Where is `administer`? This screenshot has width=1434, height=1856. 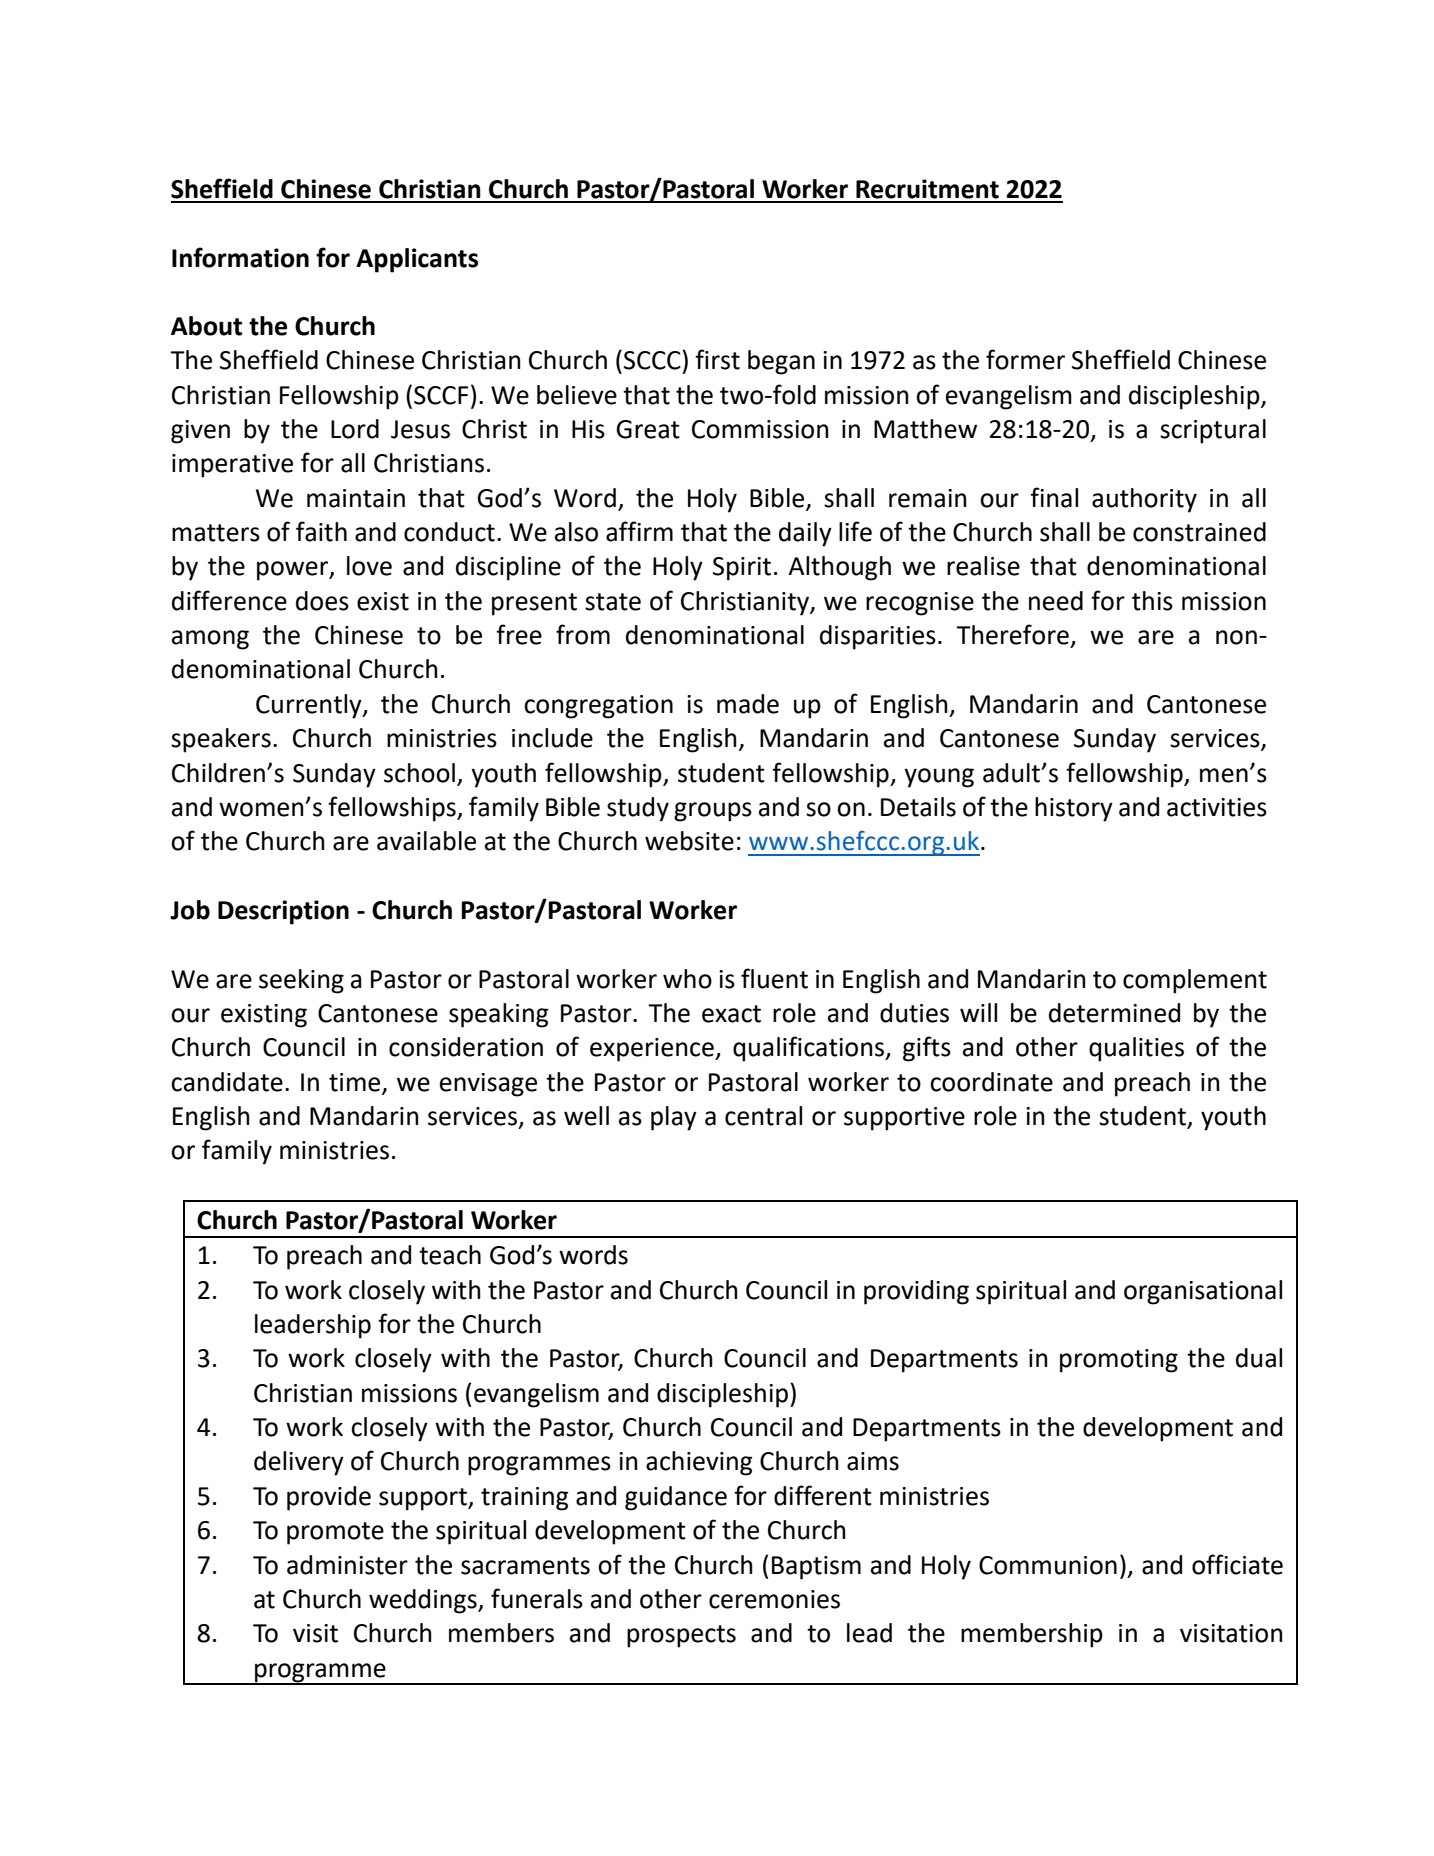
administer is located at coordinates (347, 1565).
